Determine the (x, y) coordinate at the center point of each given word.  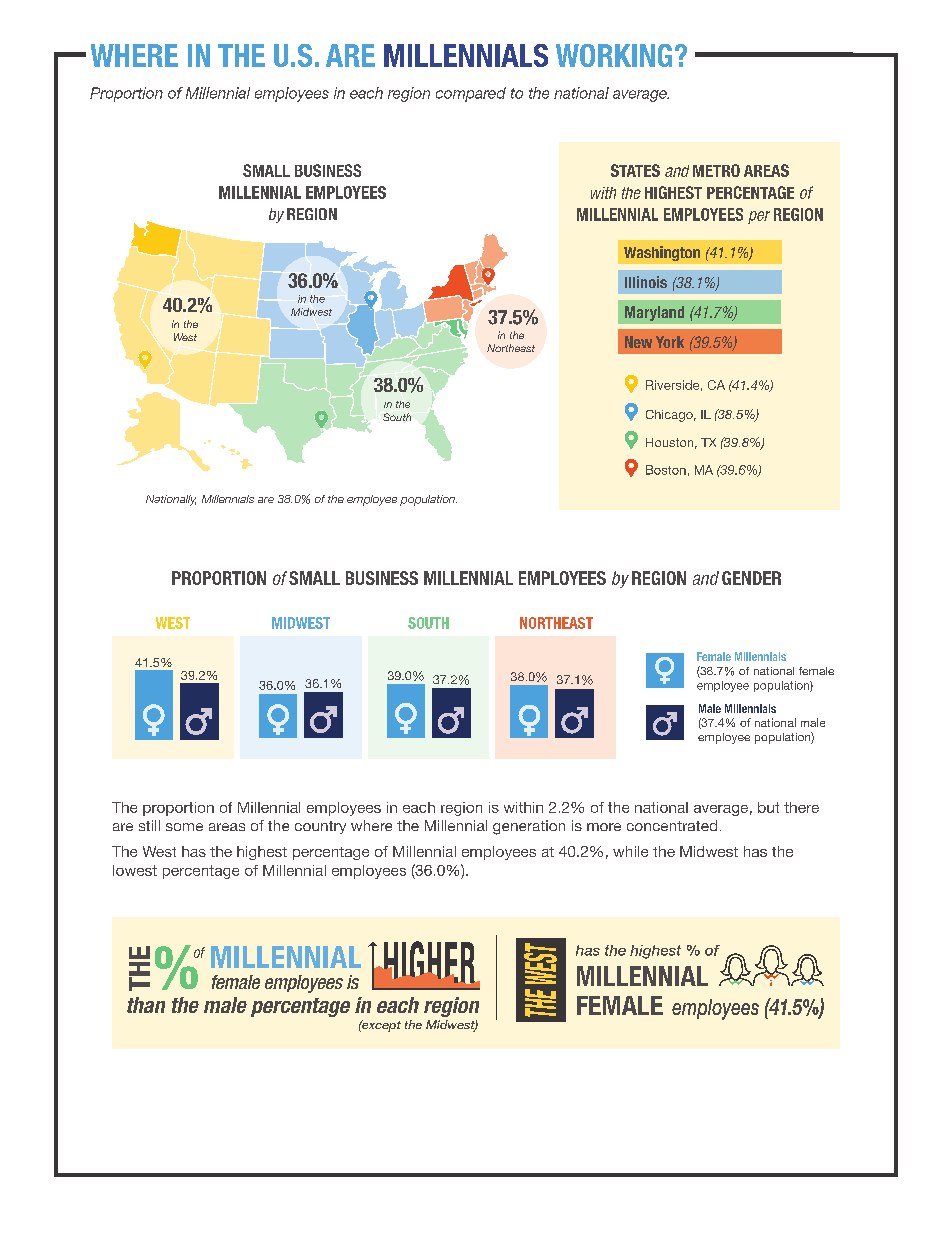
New (638, 342)
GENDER (751, 578)
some (184, 827)
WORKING (614, 55)
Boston (666, 470)
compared (471, 94)
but (768, 807)
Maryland (654, 313)
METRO (716, 170)
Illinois (646, 282)
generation (529, 827)
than (146, 1005)
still (149, 825)
